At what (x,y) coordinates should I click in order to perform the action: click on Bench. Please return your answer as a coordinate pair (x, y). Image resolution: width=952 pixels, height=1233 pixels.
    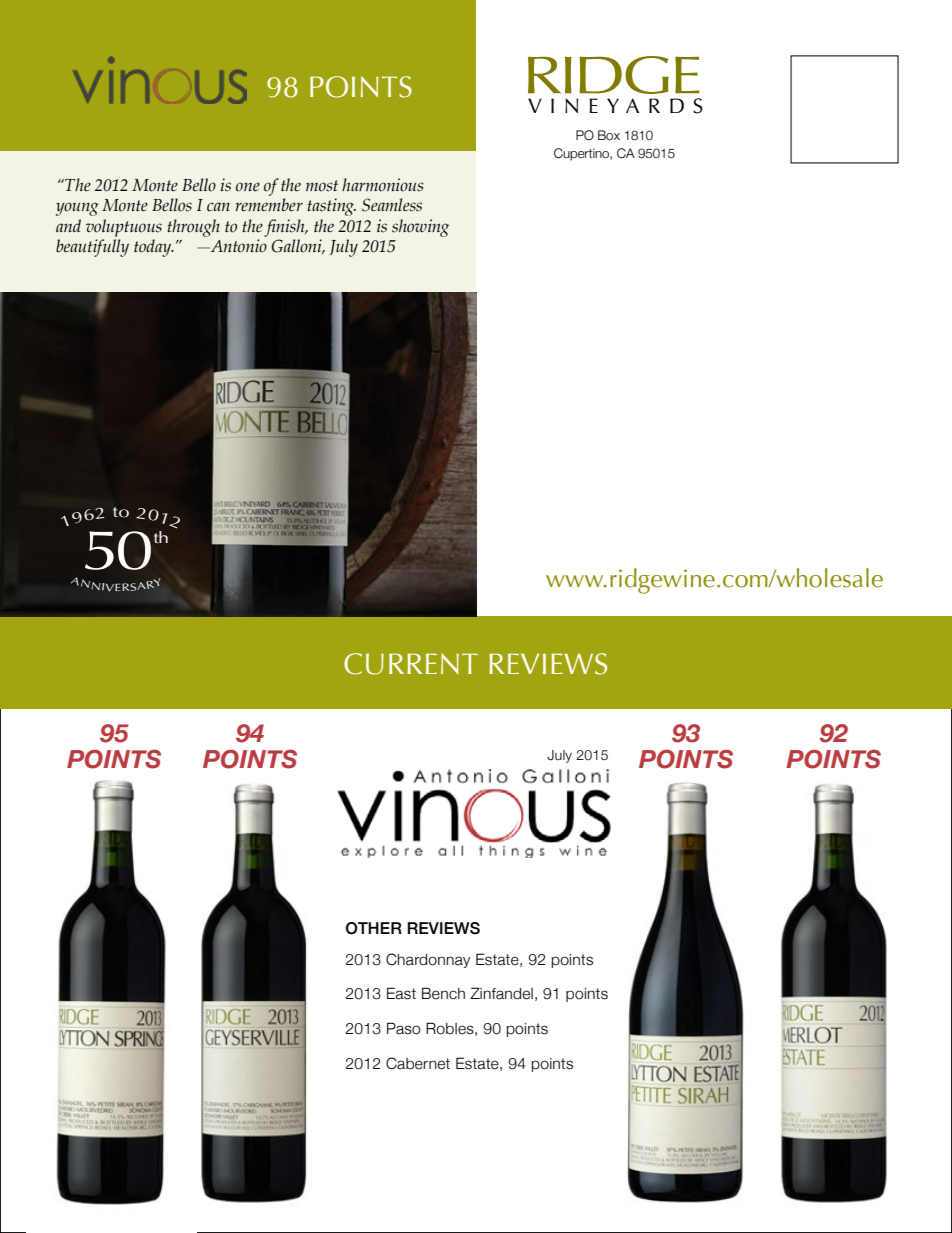
    Looking at the image, I should click on (443, 993).
